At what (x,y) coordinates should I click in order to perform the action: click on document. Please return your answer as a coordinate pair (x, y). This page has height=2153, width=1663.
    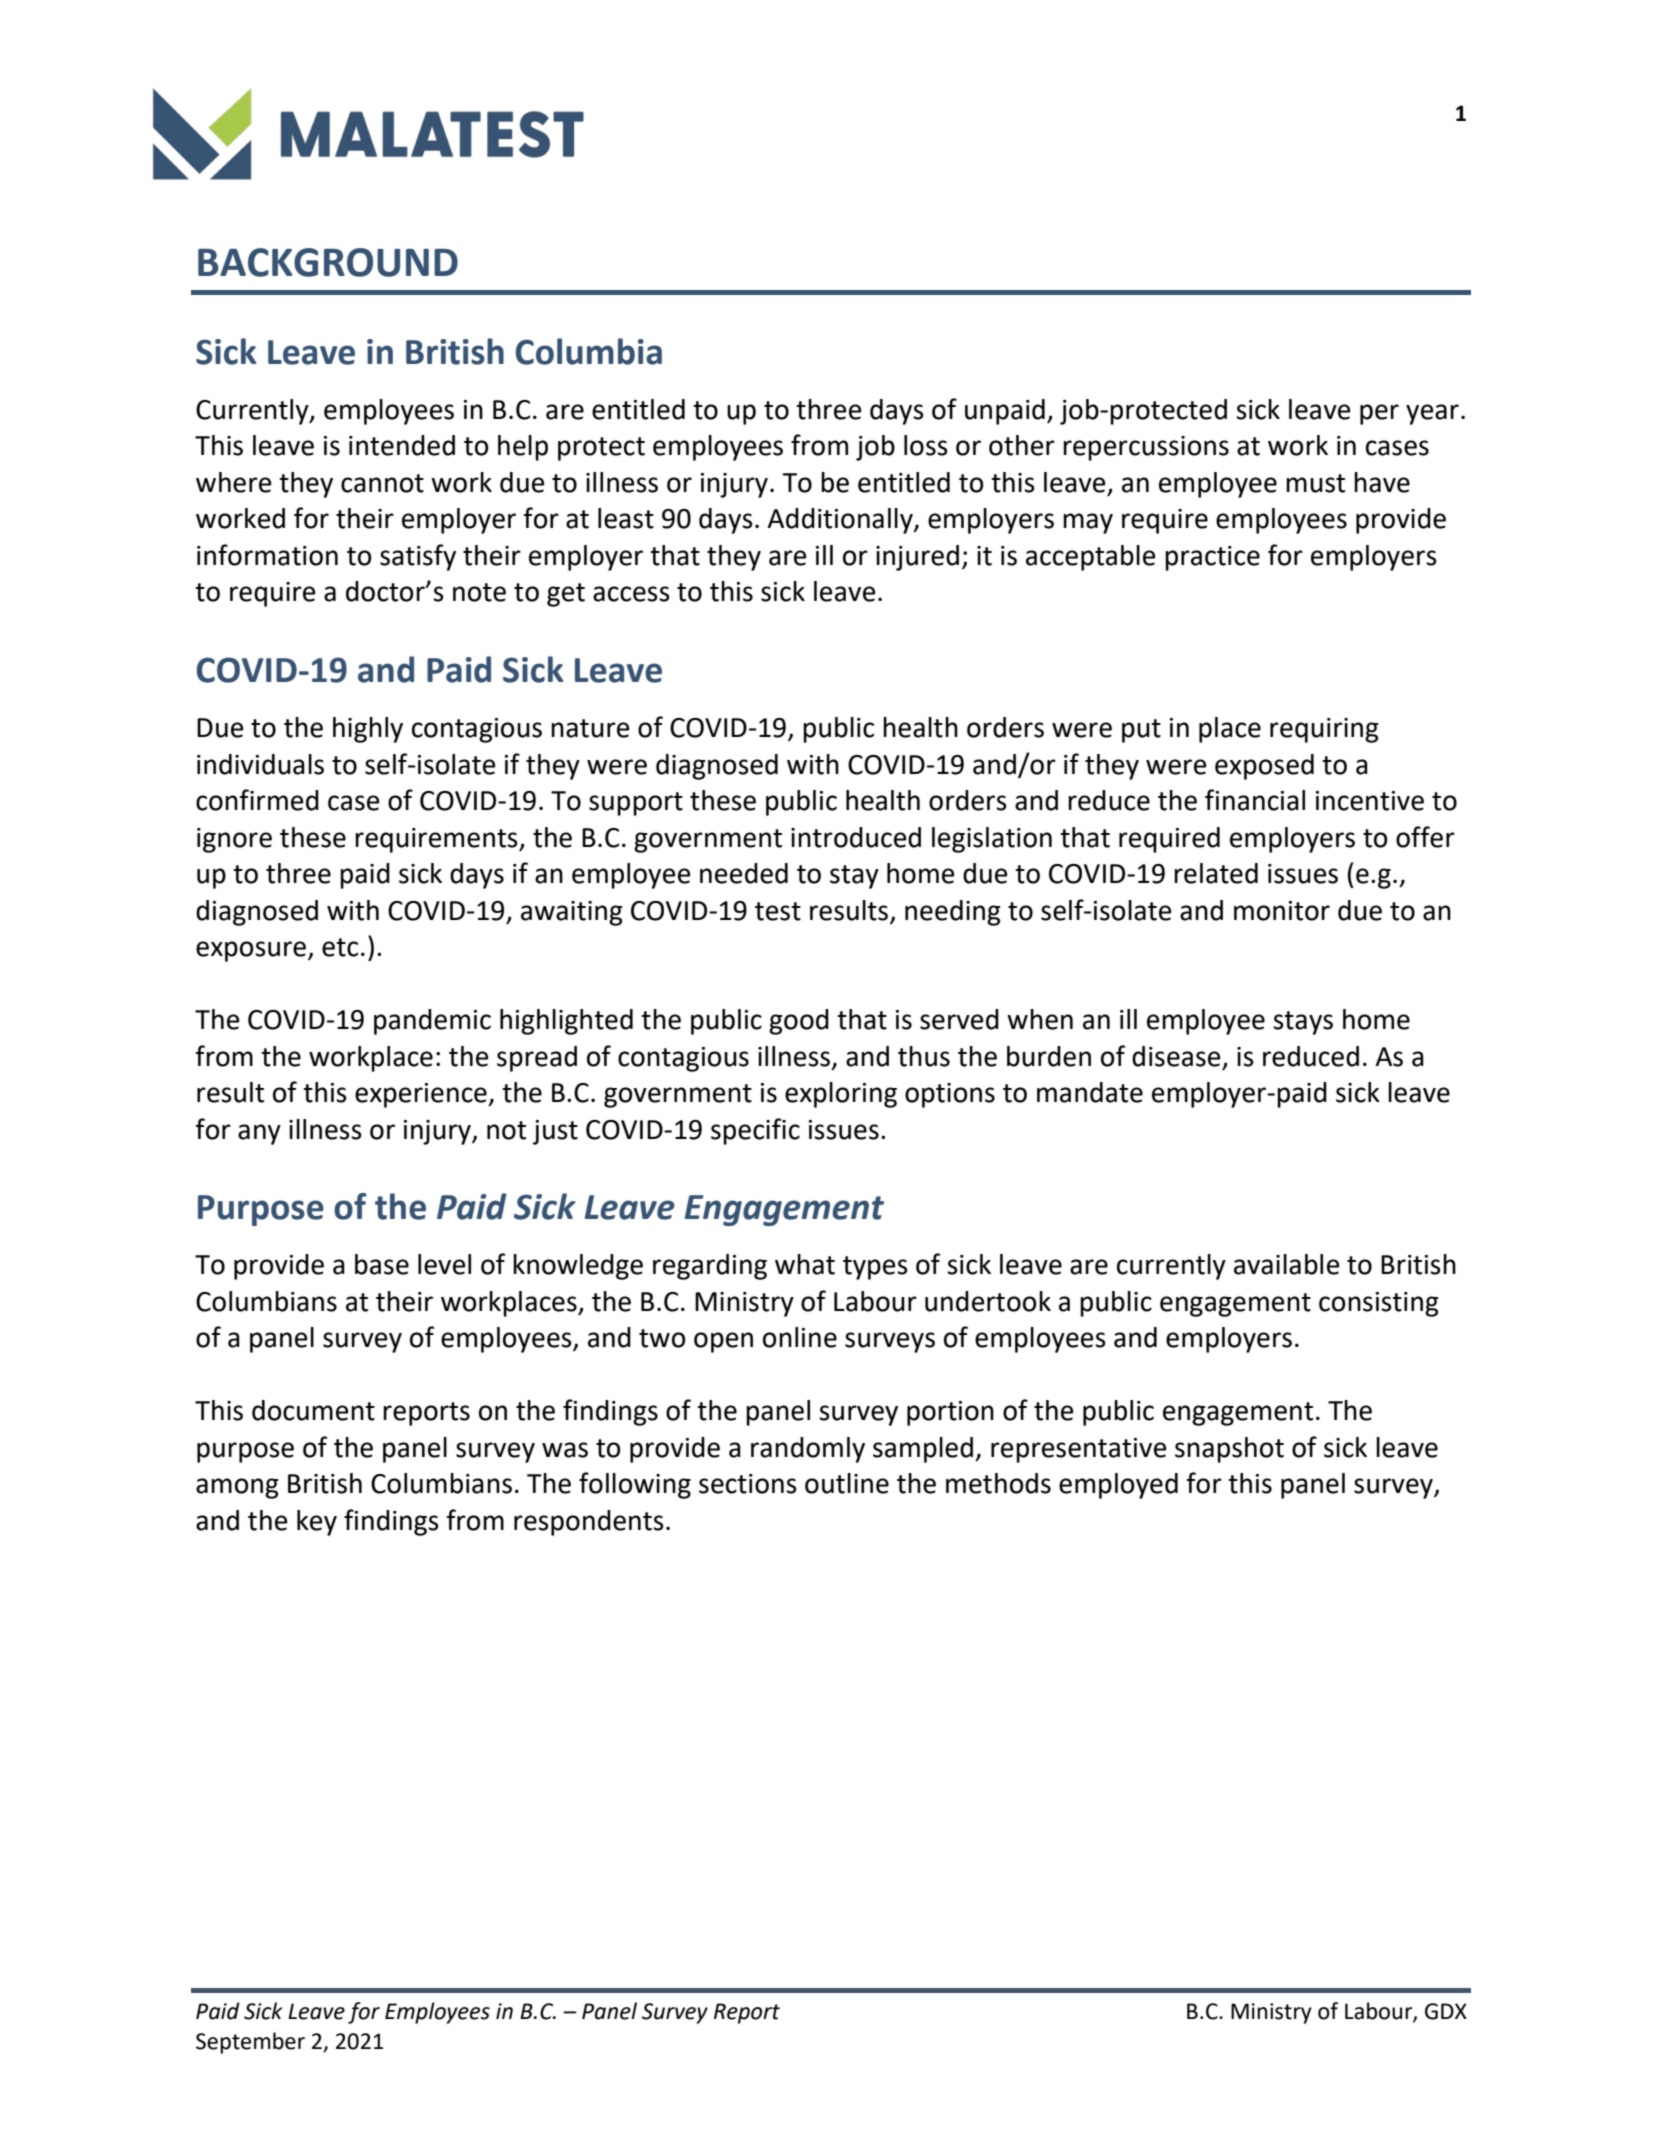
    Looking at the image, I should click on (313, 1410).
